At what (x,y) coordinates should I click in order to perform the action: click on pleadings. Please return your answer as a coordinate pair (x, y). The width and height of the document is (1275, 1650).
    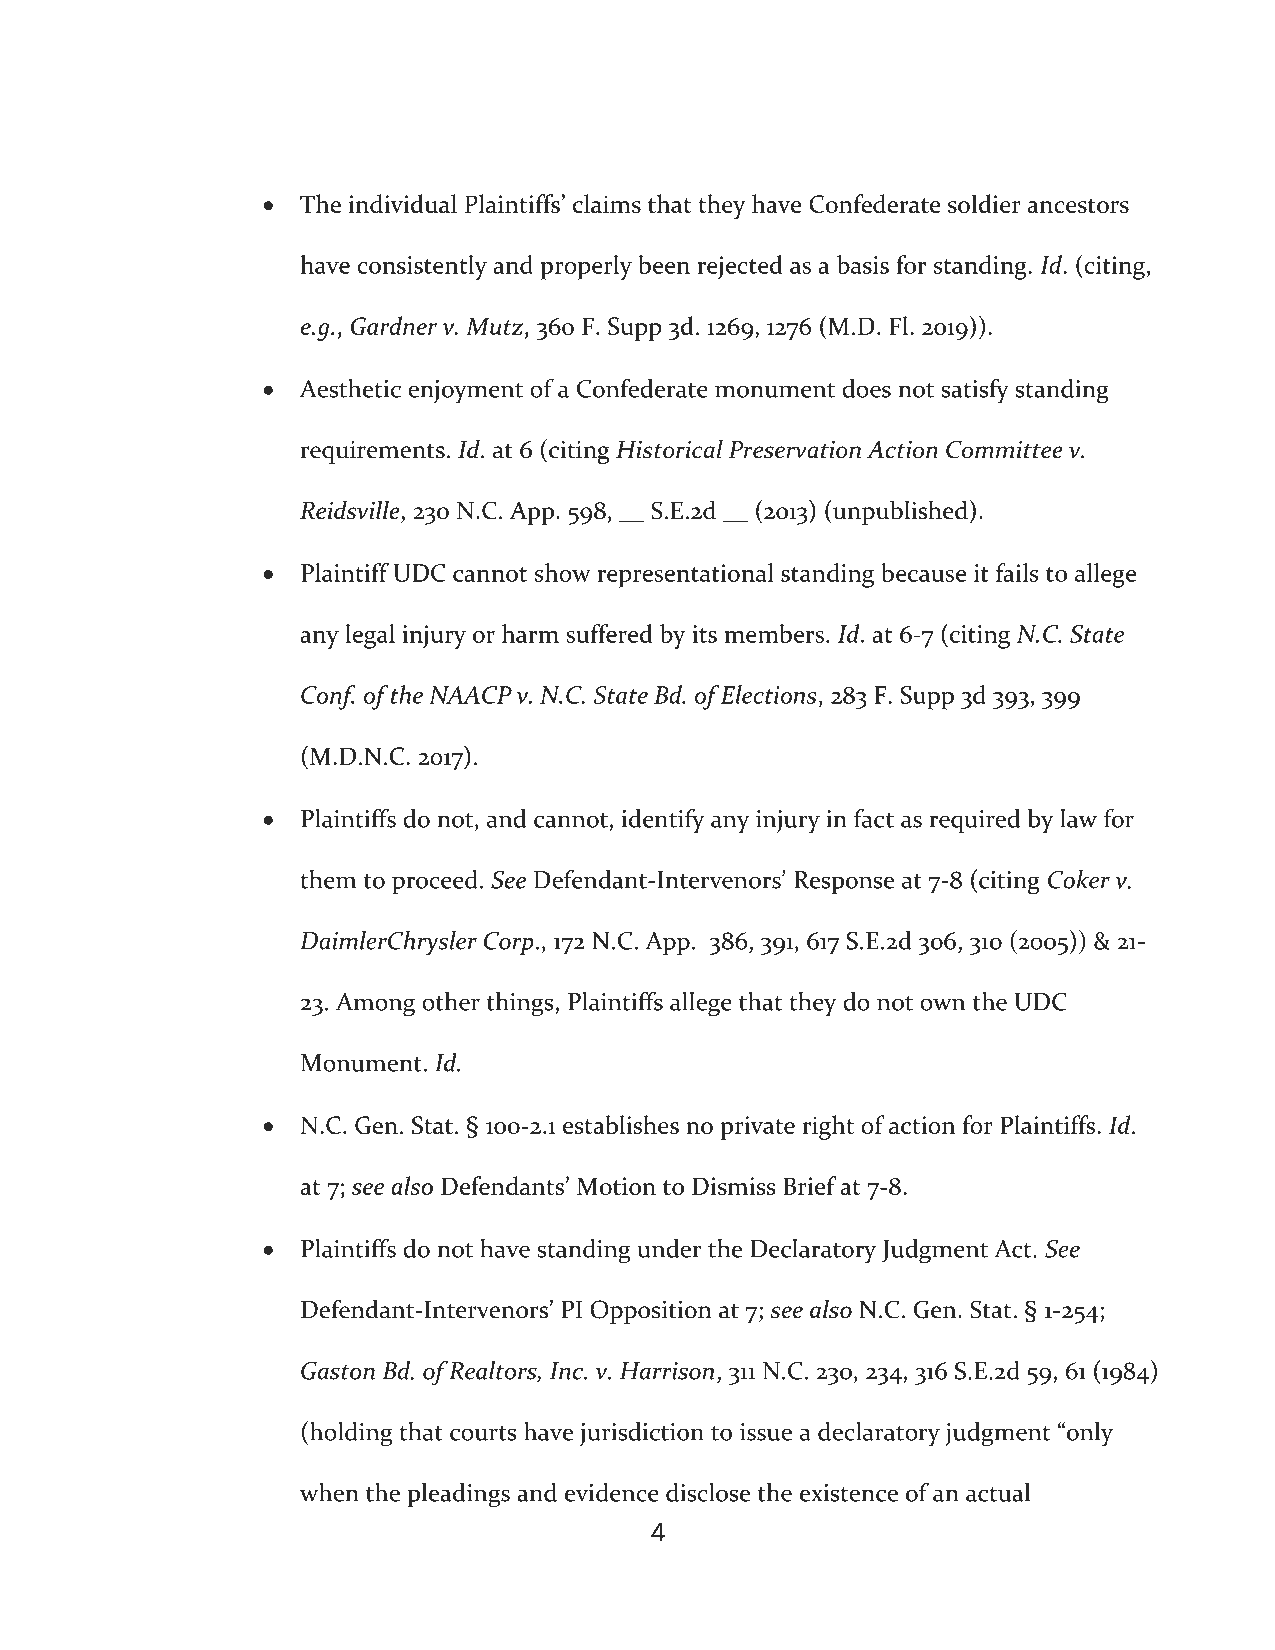
    Looking at the image, I should click on (458, 1495).
